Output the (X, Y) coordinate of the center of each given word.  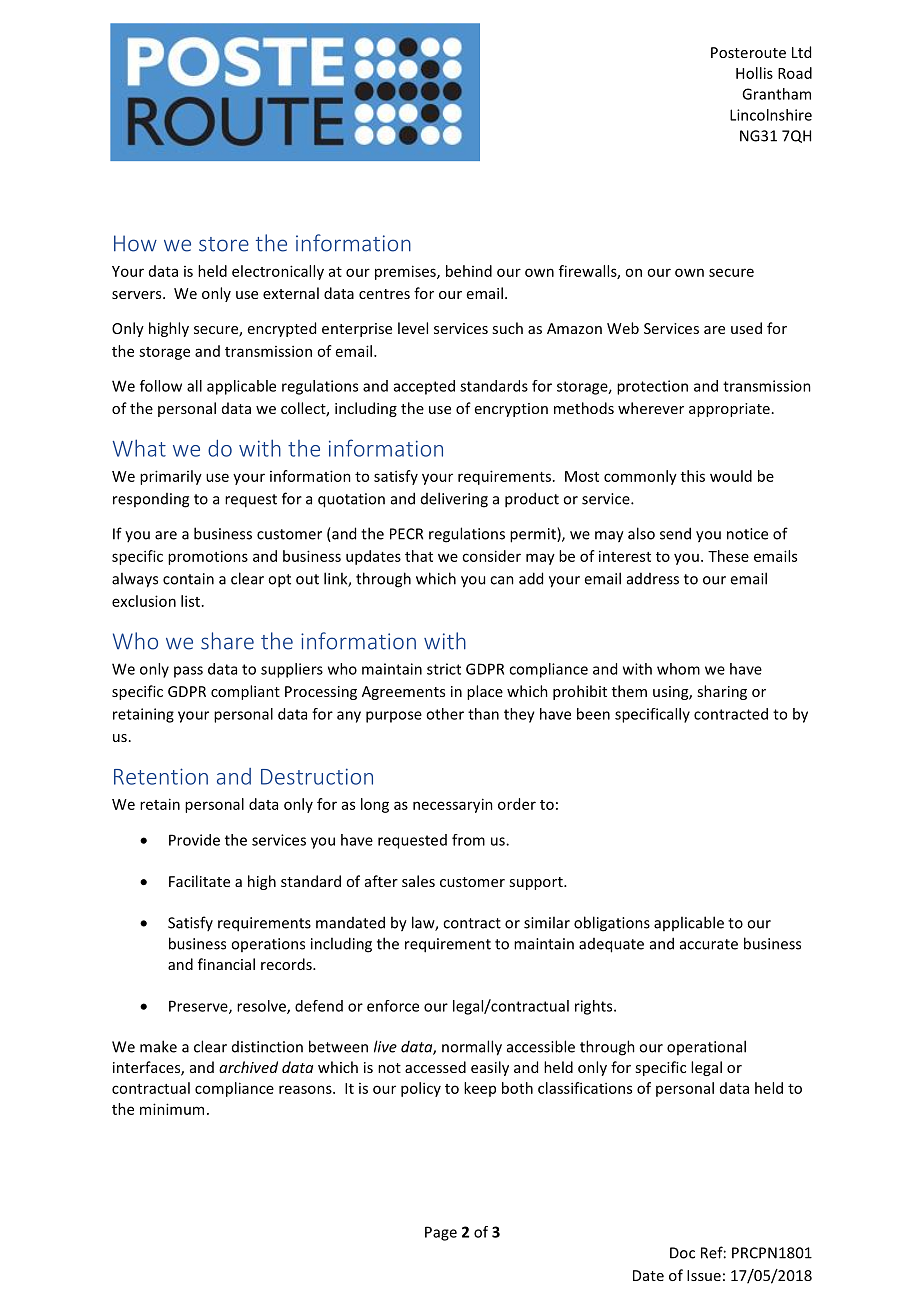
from (468, 840)
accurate (709, 944)
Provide (194, 840)
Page (441, 1233)
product (532, 500)
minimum (172, 1109)
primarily (171, 477)
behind (469, 271)
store (224, 244)
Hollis (754, 73)
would (731, 476)
